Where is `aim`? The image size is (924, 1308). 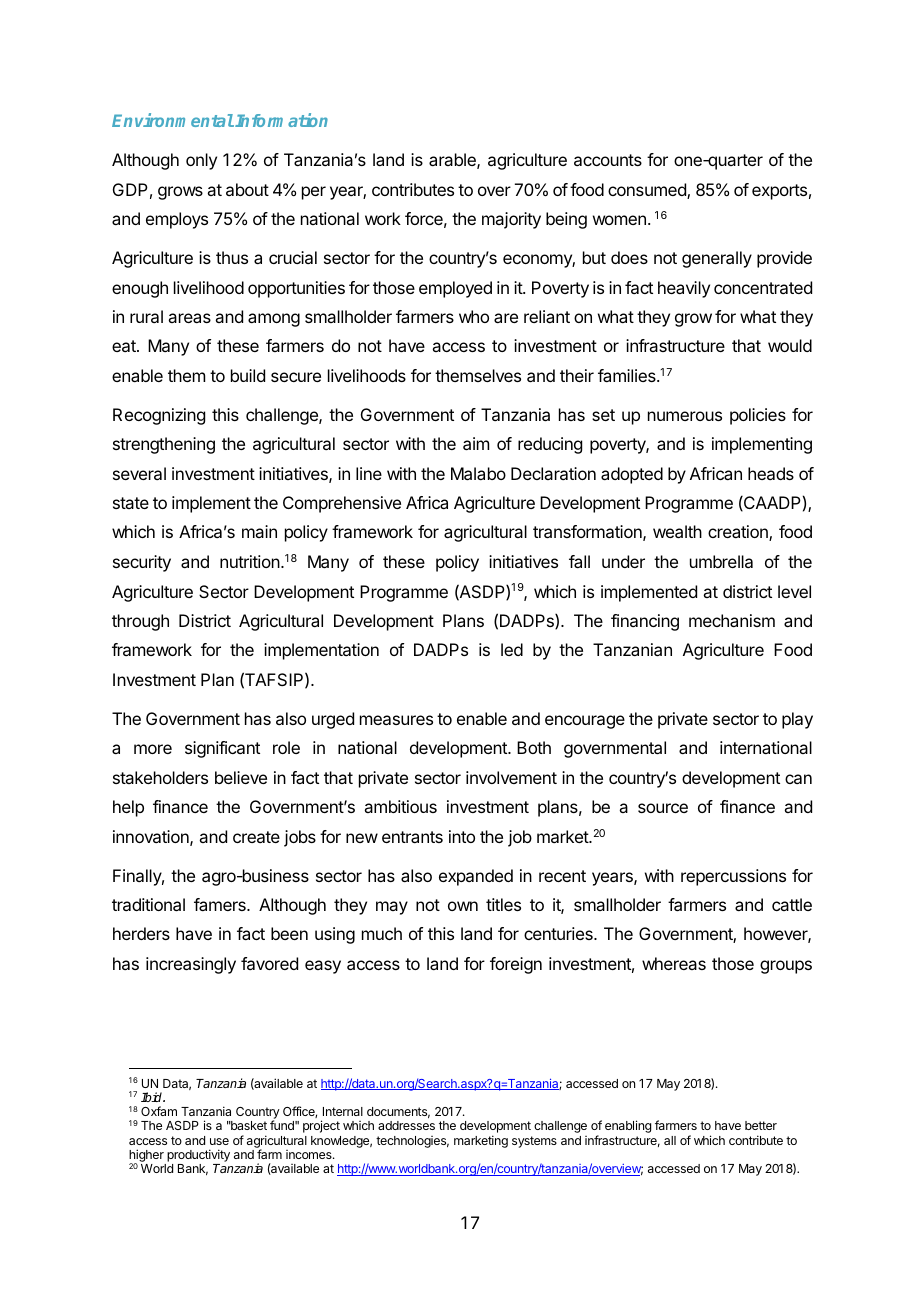
aim is located at coordinates (476, 443).
